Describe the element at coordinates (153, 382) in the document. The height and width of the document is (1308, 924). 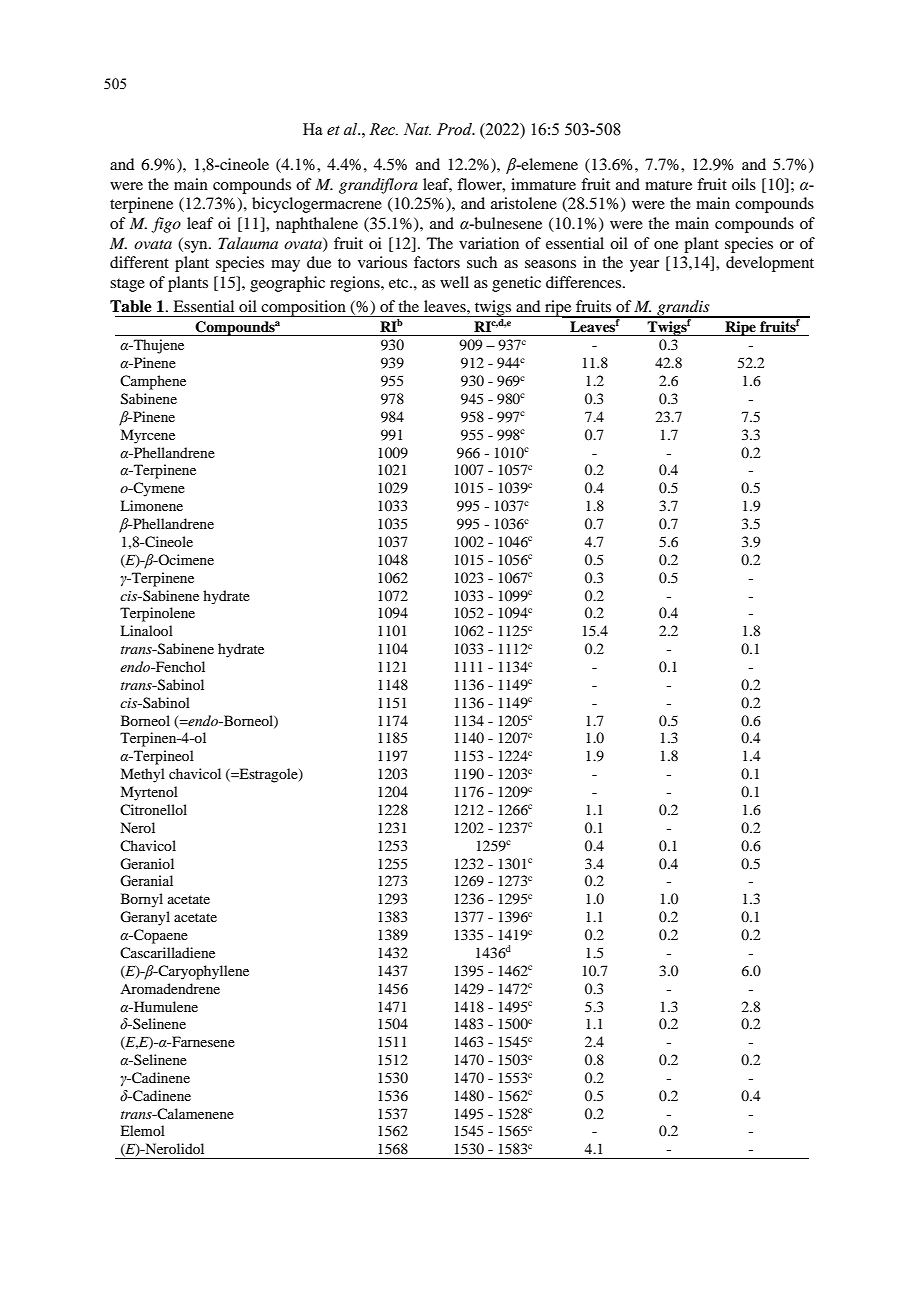
I see `Camphene` at that location.
